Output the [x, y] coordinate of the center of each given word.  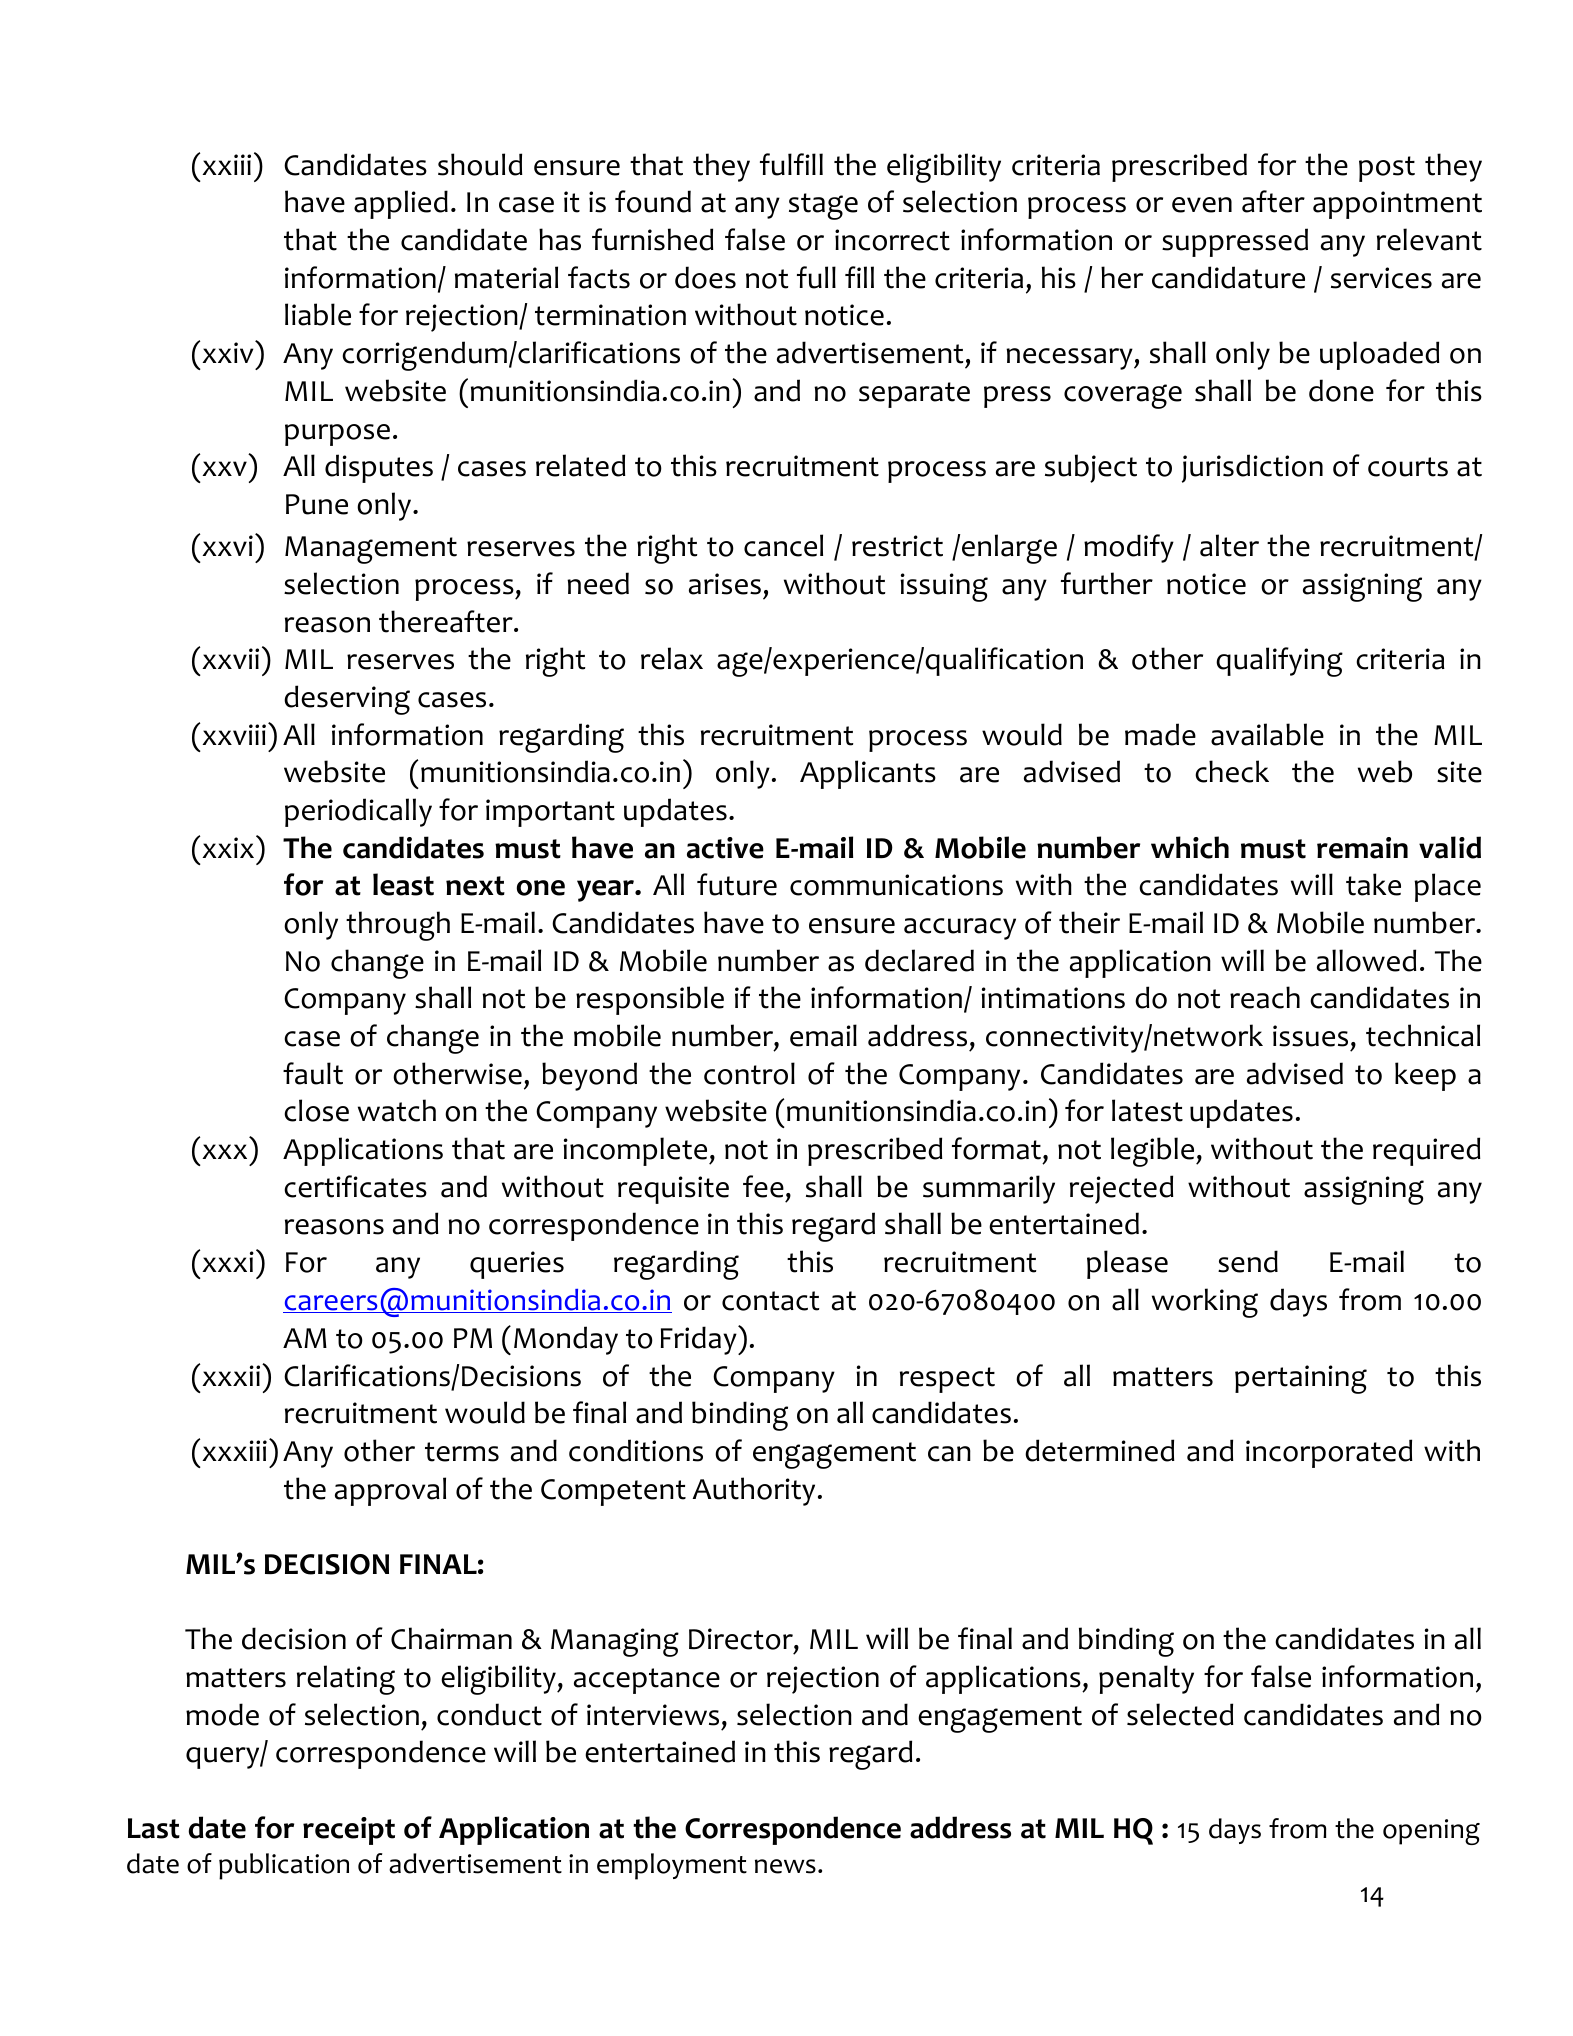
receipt [349, 1831]
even [1202, 205]
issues [1310, 1036]
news [785, 1866]
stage [823, 206]
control [749, 1073]
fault [313, 1073]
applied [401, 204]
